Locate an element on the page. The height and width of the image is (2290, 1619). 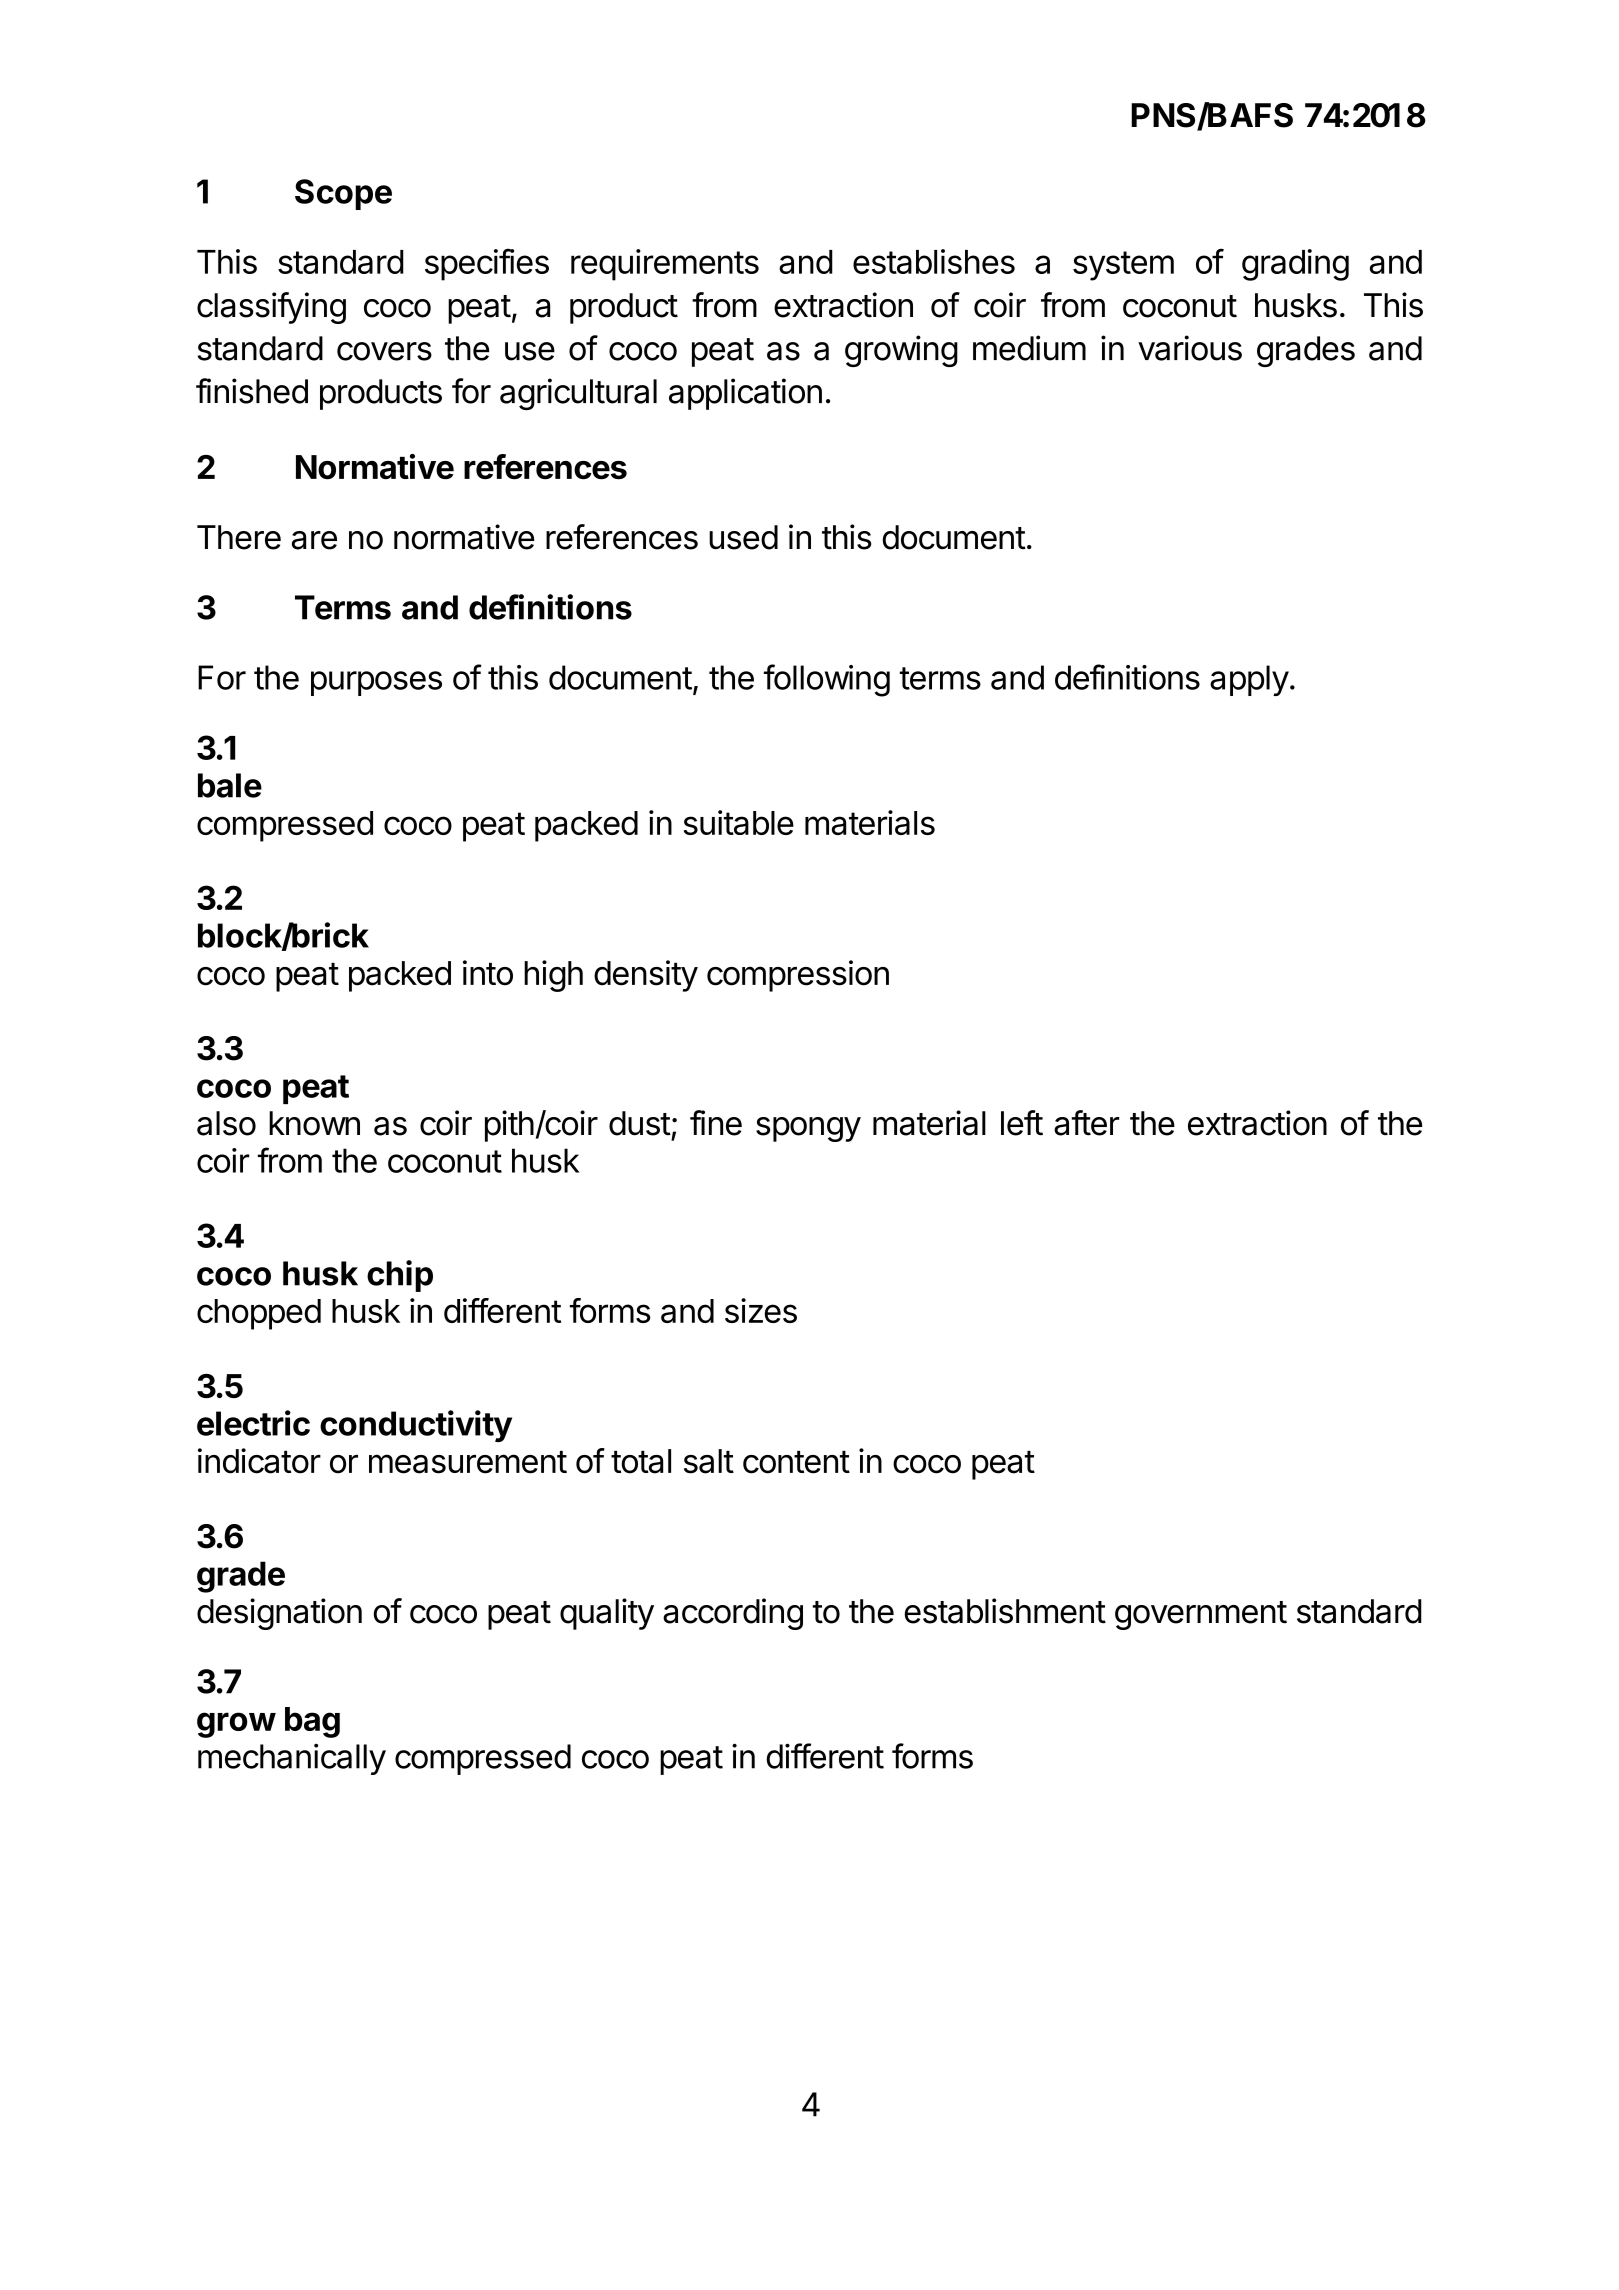
content is located at coordinates (796, 1462).
